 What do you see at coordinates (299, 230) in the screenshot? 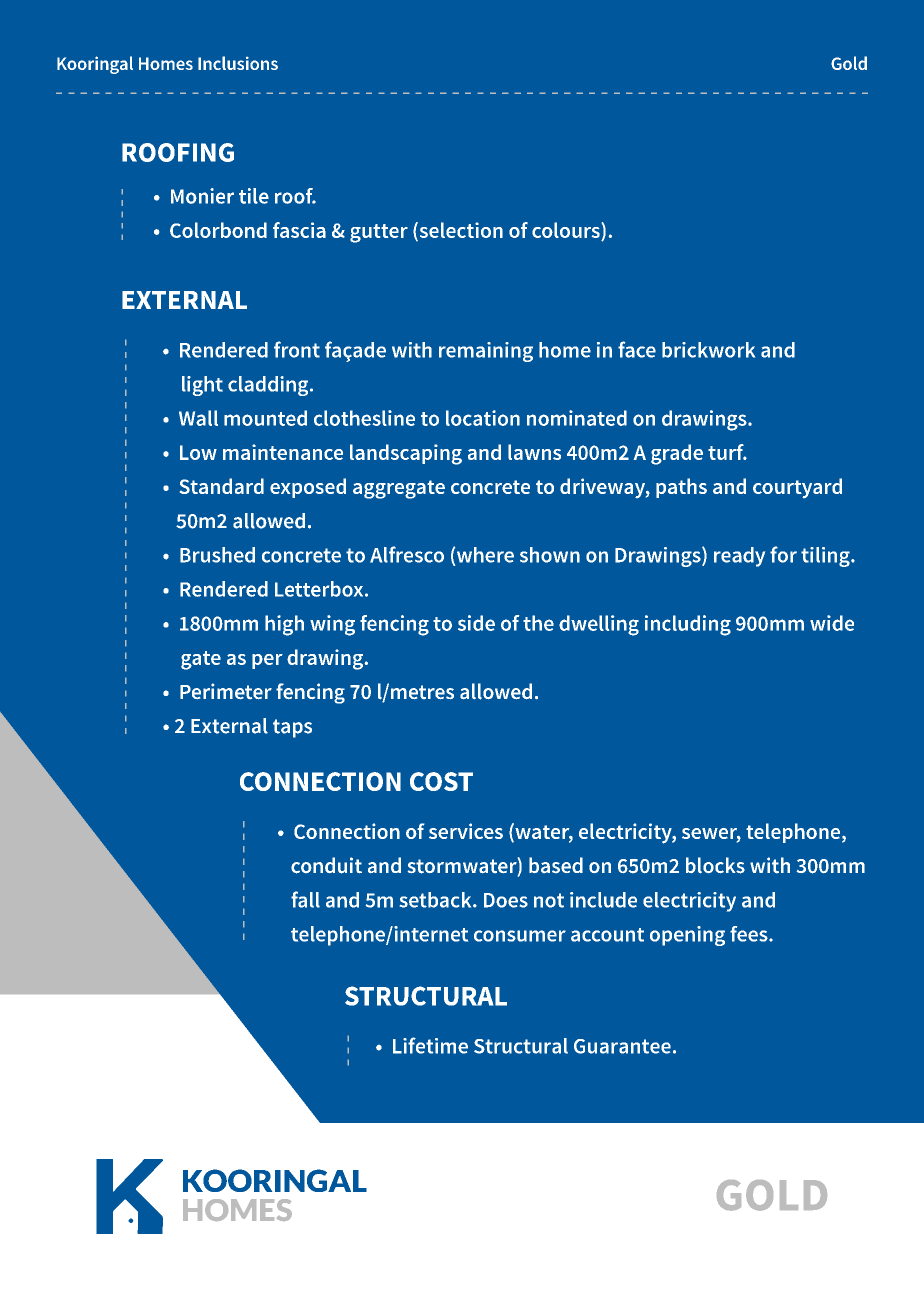
I see `fascia` at bounding box center [299, 230].
